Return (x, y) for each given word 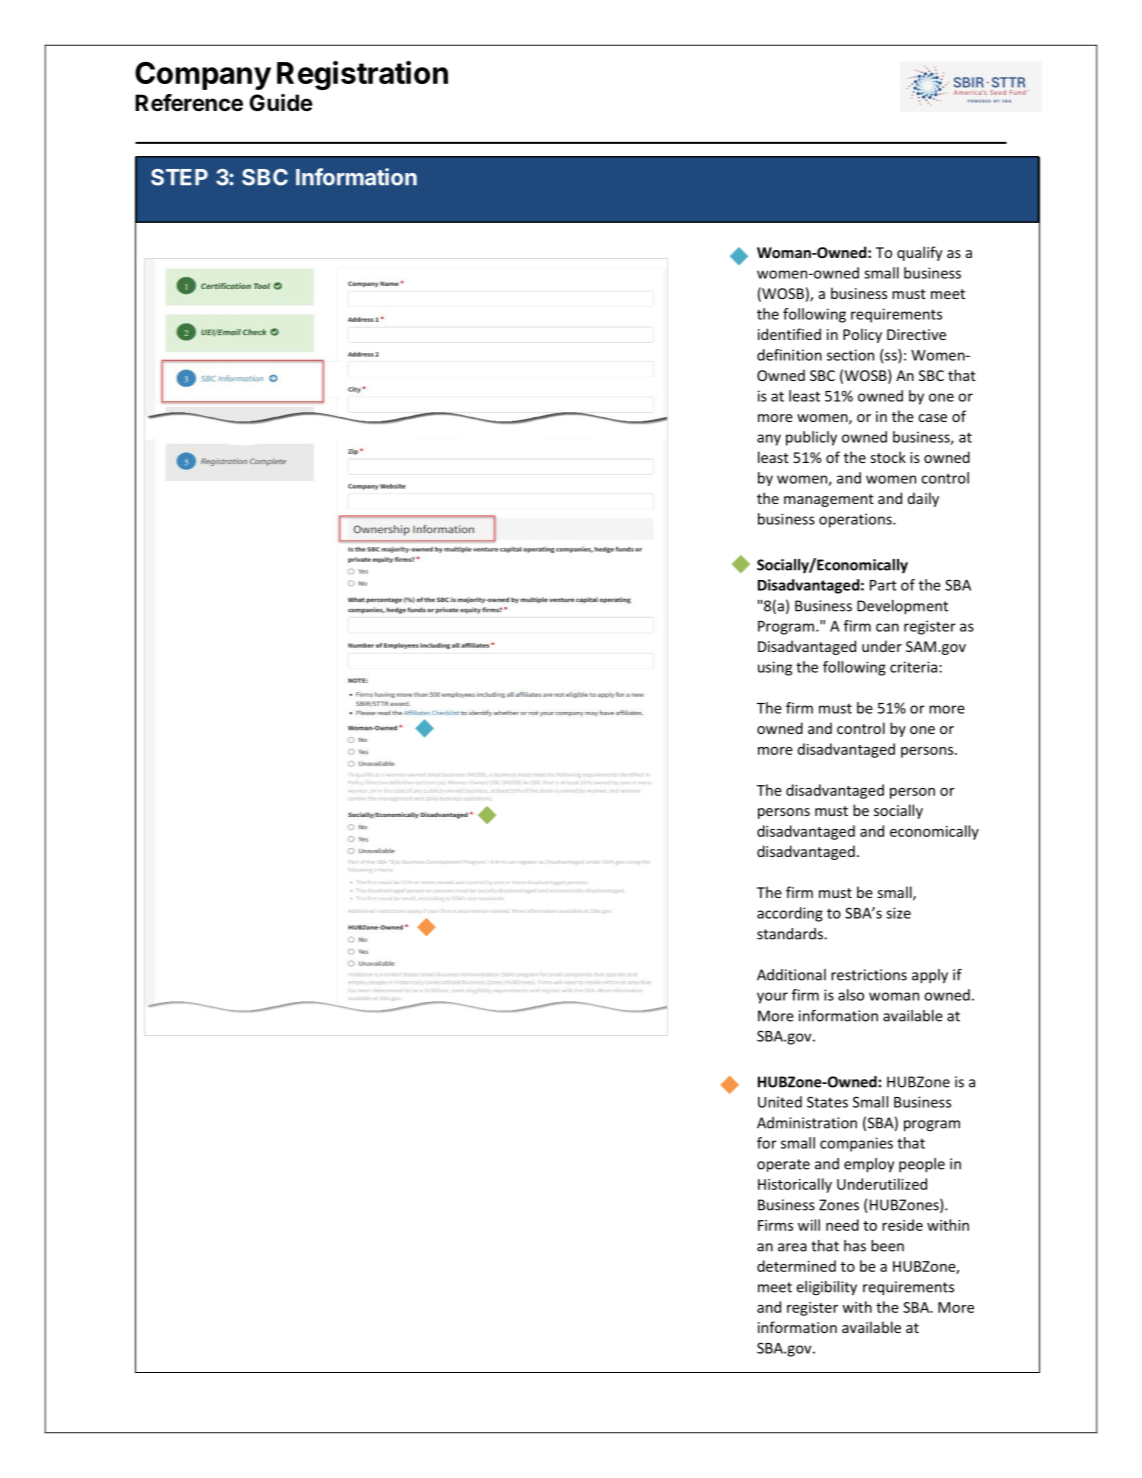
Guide (281, 102)
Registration (362, 75)
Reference (189, 103)
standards (791, 934)
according (790, 914)
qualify (919, 253)
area (792, 1247)
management (829, 500)
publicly (811, 438)
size (898, 913)
